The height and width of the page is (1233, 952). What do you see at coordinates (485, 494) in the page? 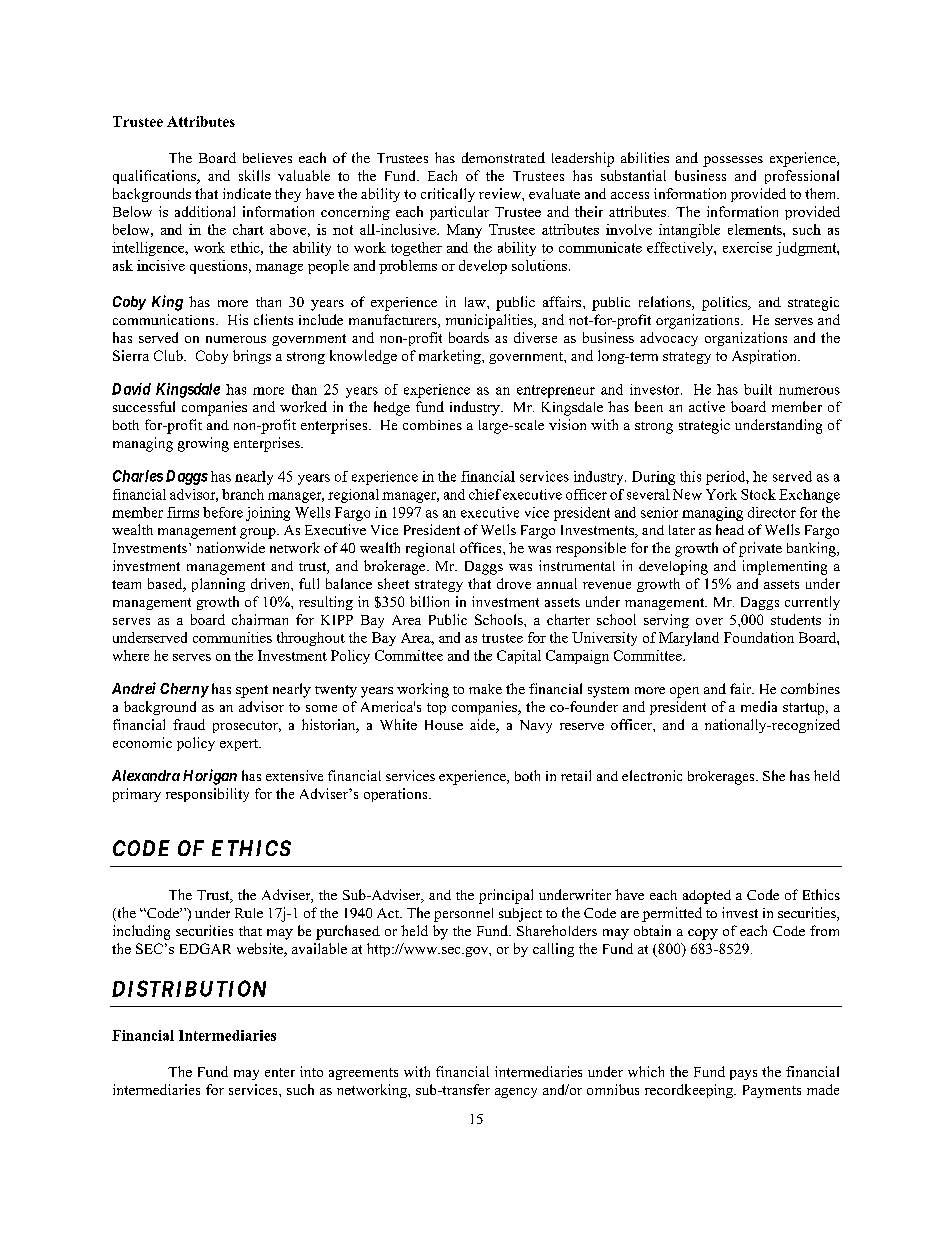
I see `chief` at bounding box center [485, 494].
